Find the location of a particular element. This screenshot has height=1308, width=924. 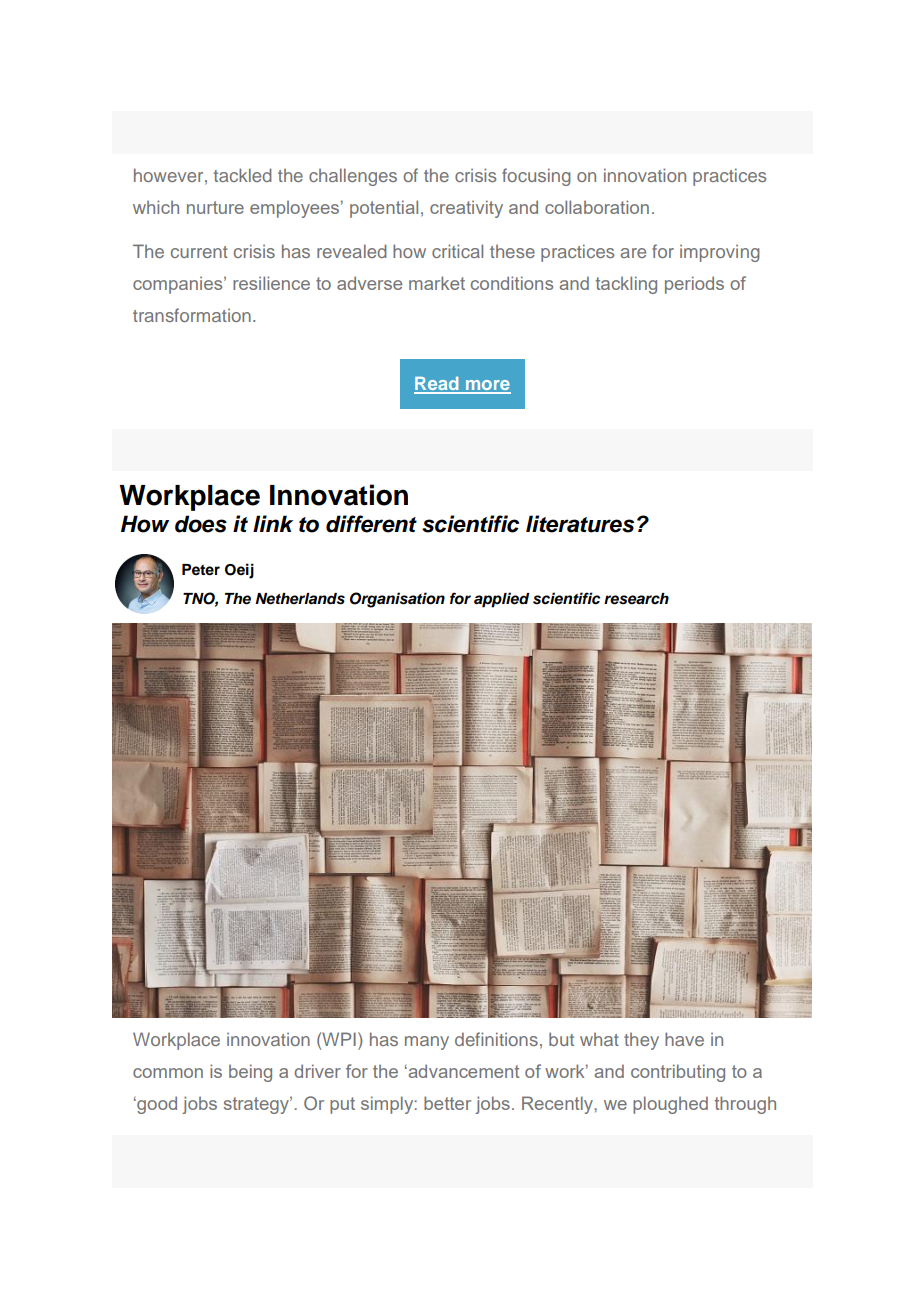

creativity is located at coordinates (466, 209).
